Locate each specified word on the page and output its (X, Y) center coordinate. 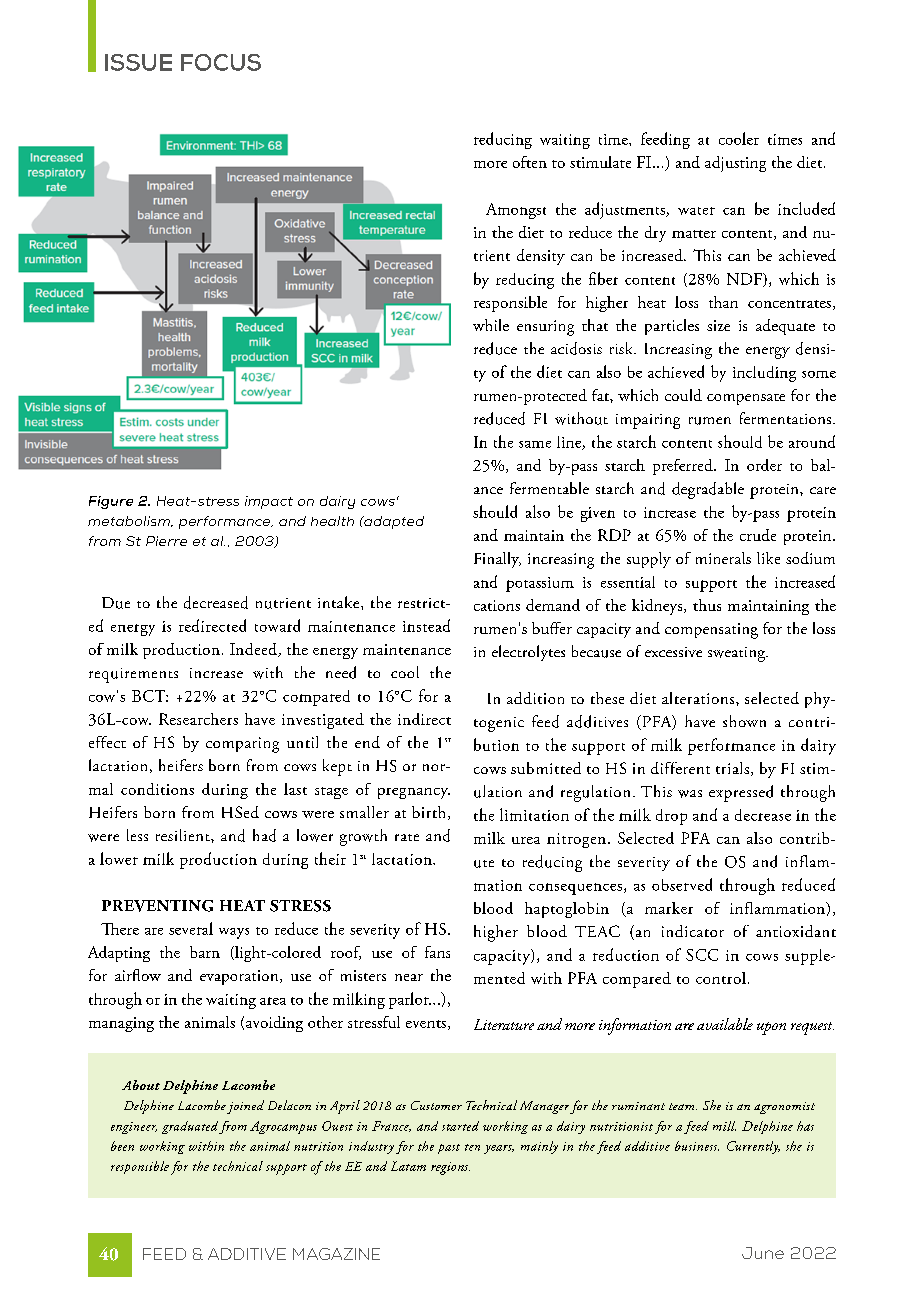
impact (269, 502)
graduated (190, 1127)
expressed (741, 793)
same (535, 444)
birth (430, 813)
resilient (184, 835)
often (530, 162)
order (764, 465)
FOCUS (221, 62)
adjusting (735, 164)
